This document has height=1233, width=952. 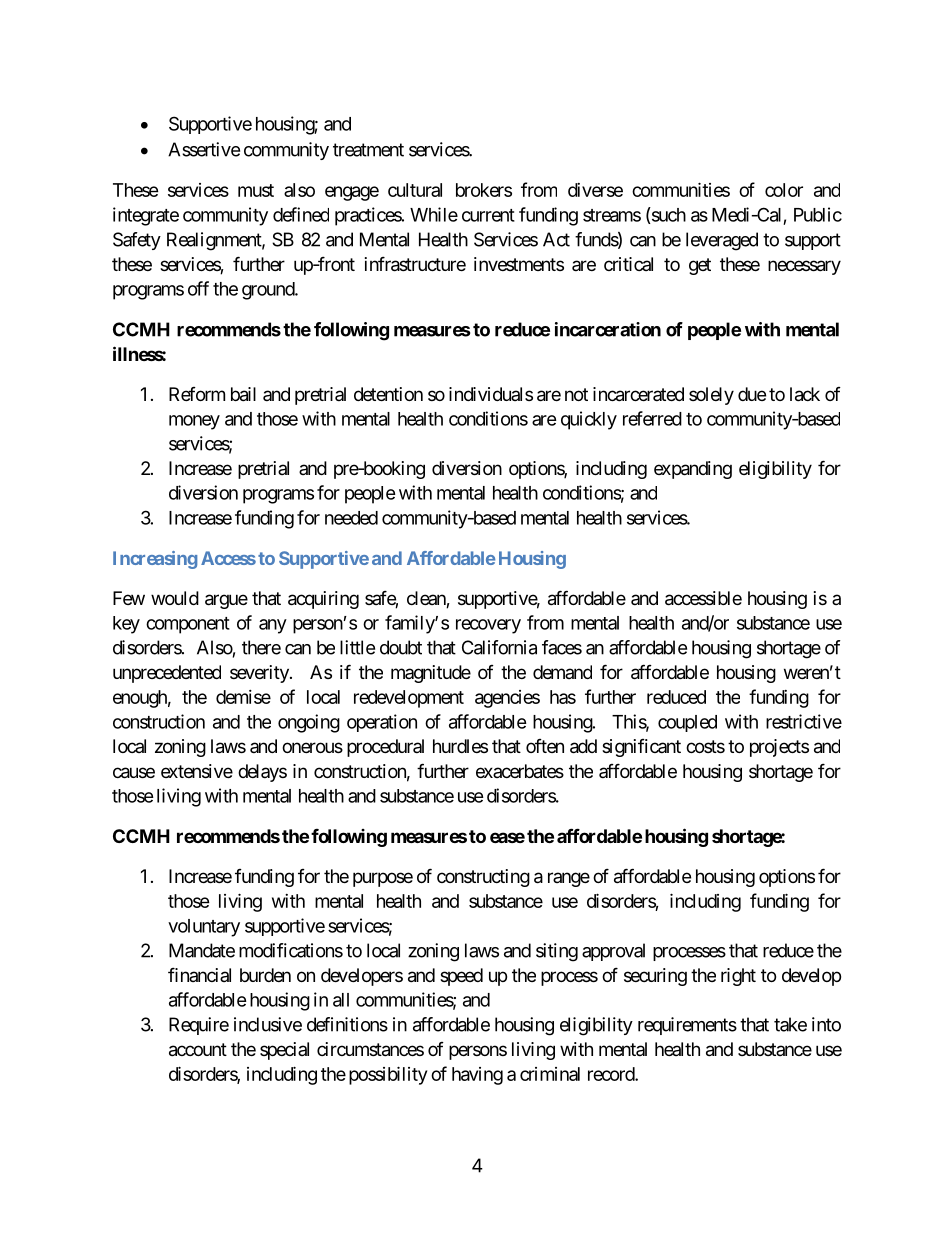 I want to click on color, so click(x=784, y=190).
